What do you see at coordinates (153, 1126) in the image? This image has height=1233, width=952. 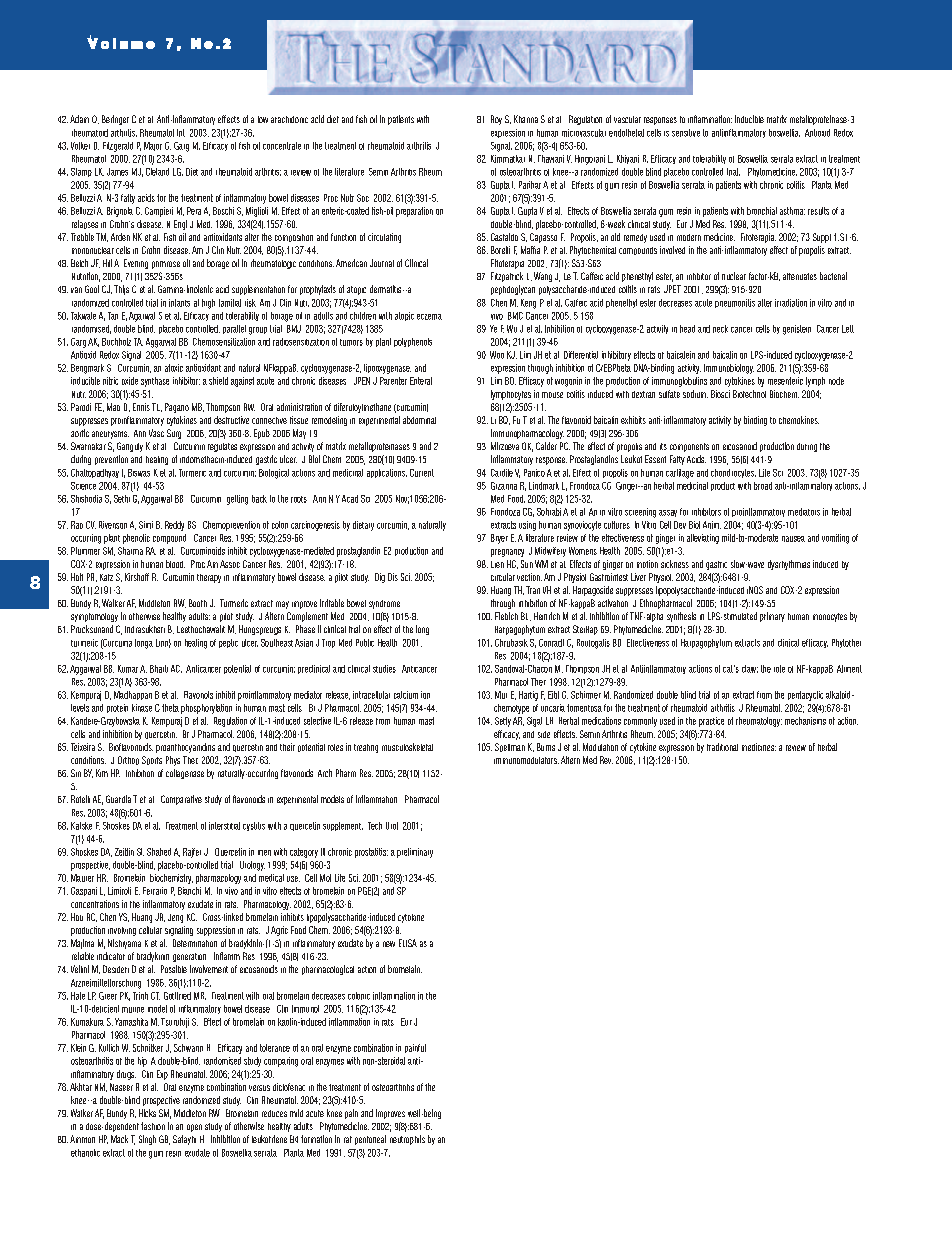 I see `fashion` at bounding box center [153, 1126].
